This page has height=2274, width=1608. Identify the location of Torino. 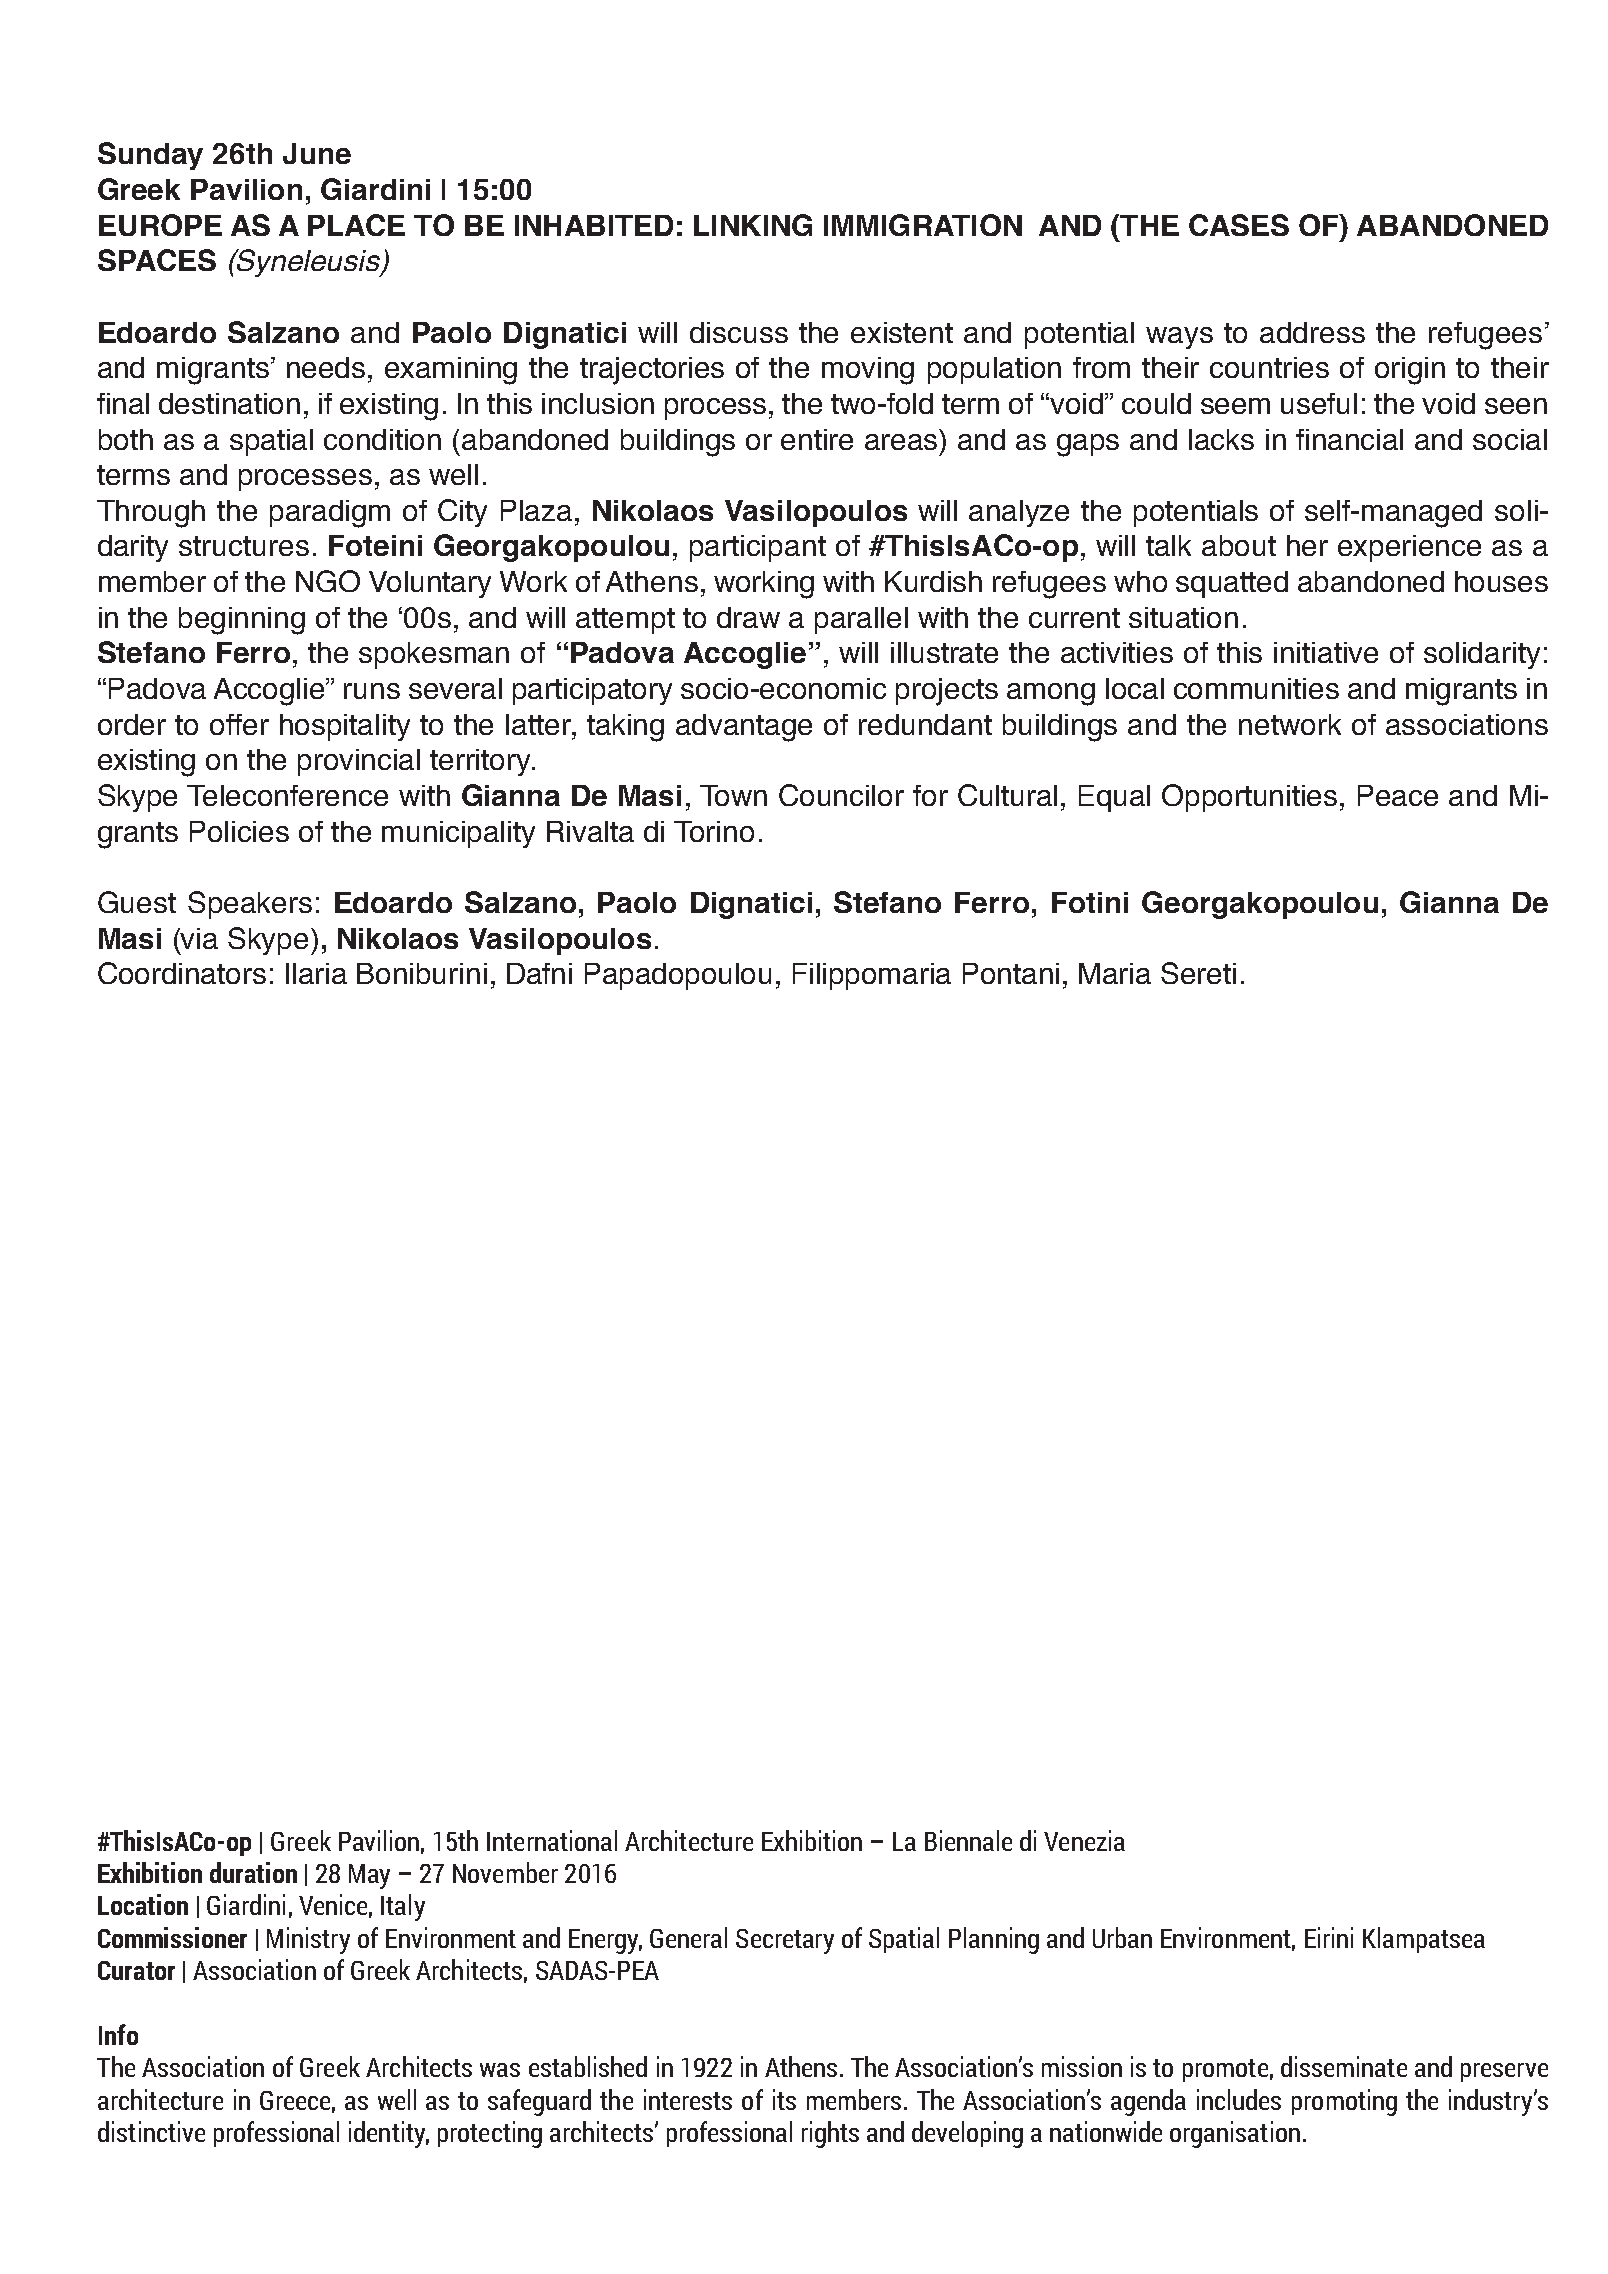
(714, 831).
